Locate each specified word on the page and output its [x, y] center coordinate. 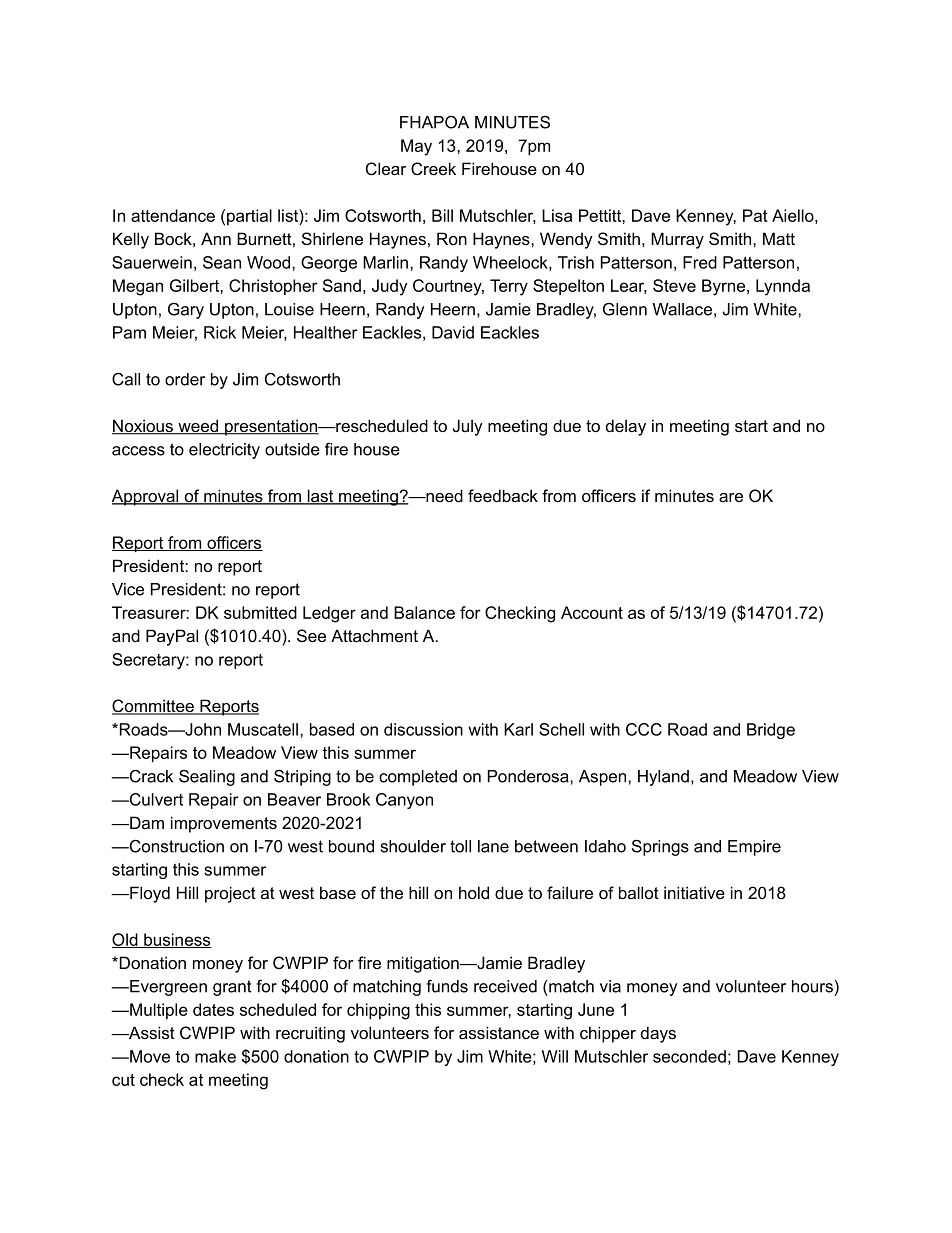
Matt [779, 238]
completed [418, 778]
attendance [173, 215]
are [731, 497]
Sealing [207, 778]
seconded [689, 1056]
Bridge [771, 731]
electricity [224, 451]
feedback [503, 495]
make [215, 1056]
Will [555, 1056]
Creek [433, 169]
